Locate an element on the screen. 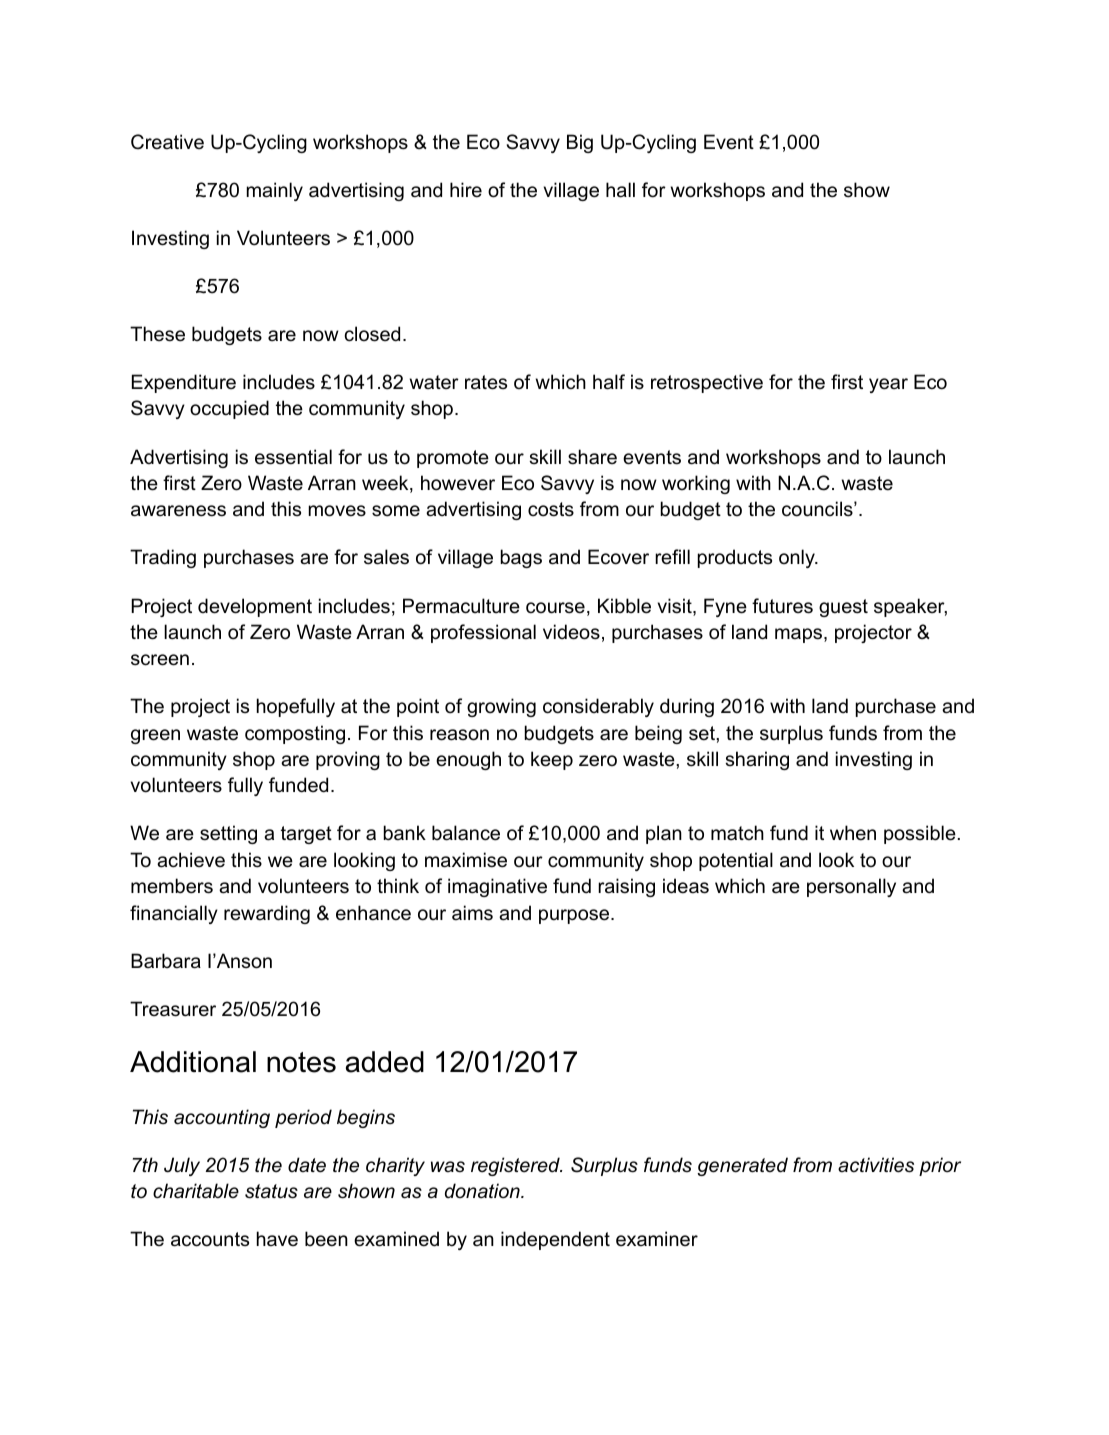 This screenshot has height=1435, width=1109. hall is located at coordinates (620, 190).
